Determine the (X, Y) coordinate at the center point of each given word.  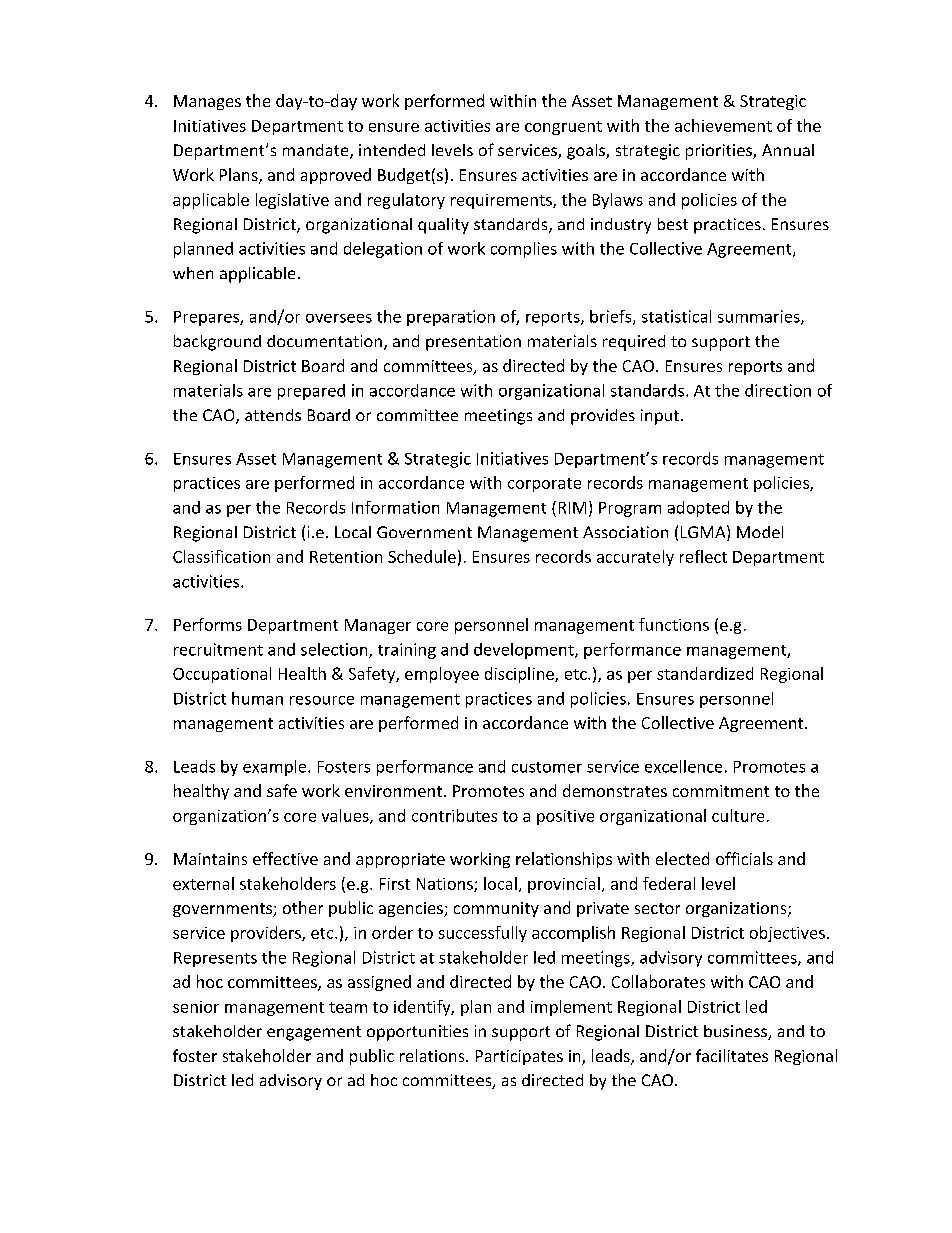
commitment (721, 791)
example (276, 768)
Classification (221, 556)
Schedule (422, 556)
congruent (563, 128)
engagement (314, 1033)
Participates (519, 1057)
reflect (703, 556)
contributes (454, 815)
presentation (473, 343)
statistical (676, 316)
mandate (317, 151)
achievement (723, 125)
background (217, 343)
